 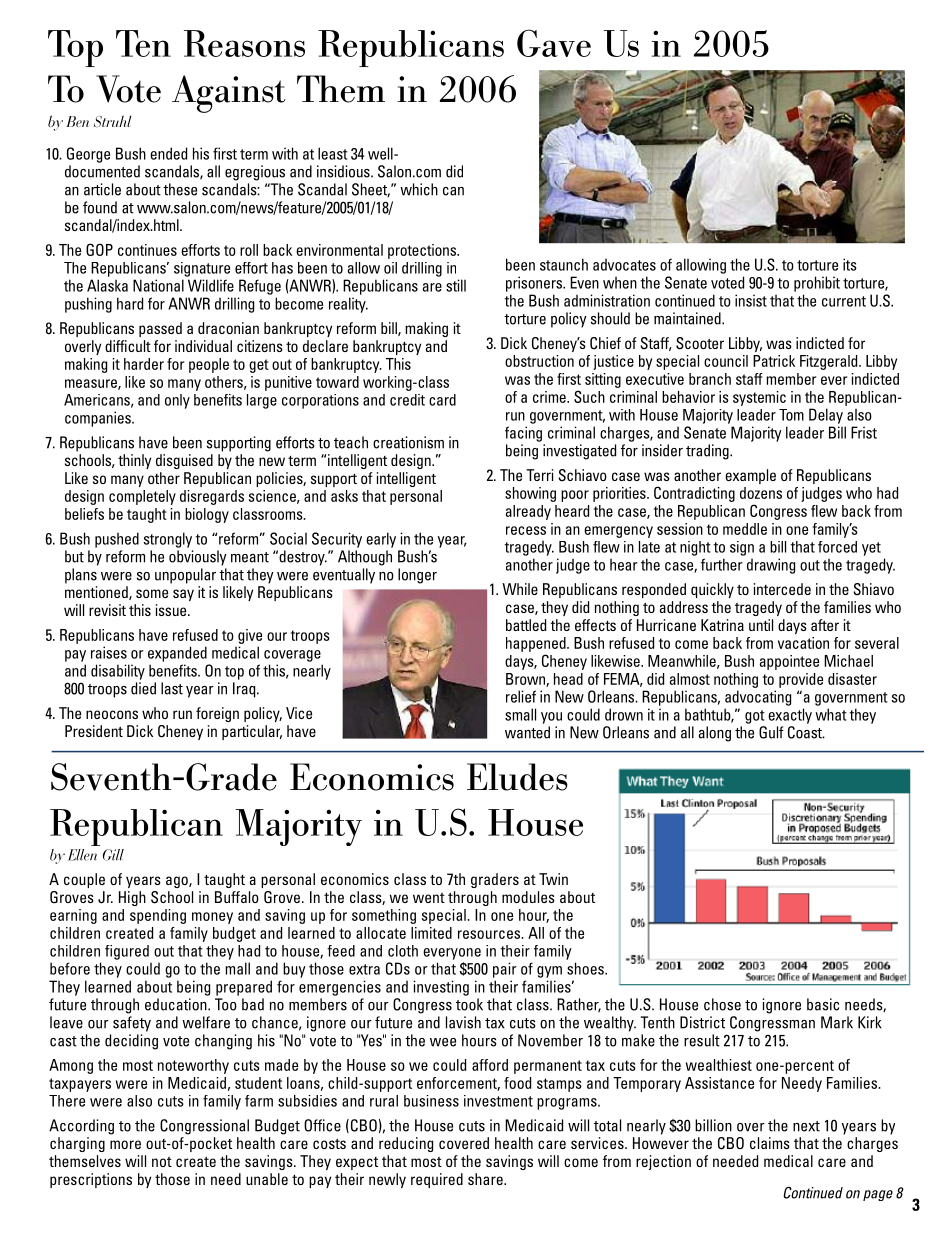 What do you see at coordinates (770, 1143) in the screenshot?
I see `claims` at bounding box center [770, 1143].
